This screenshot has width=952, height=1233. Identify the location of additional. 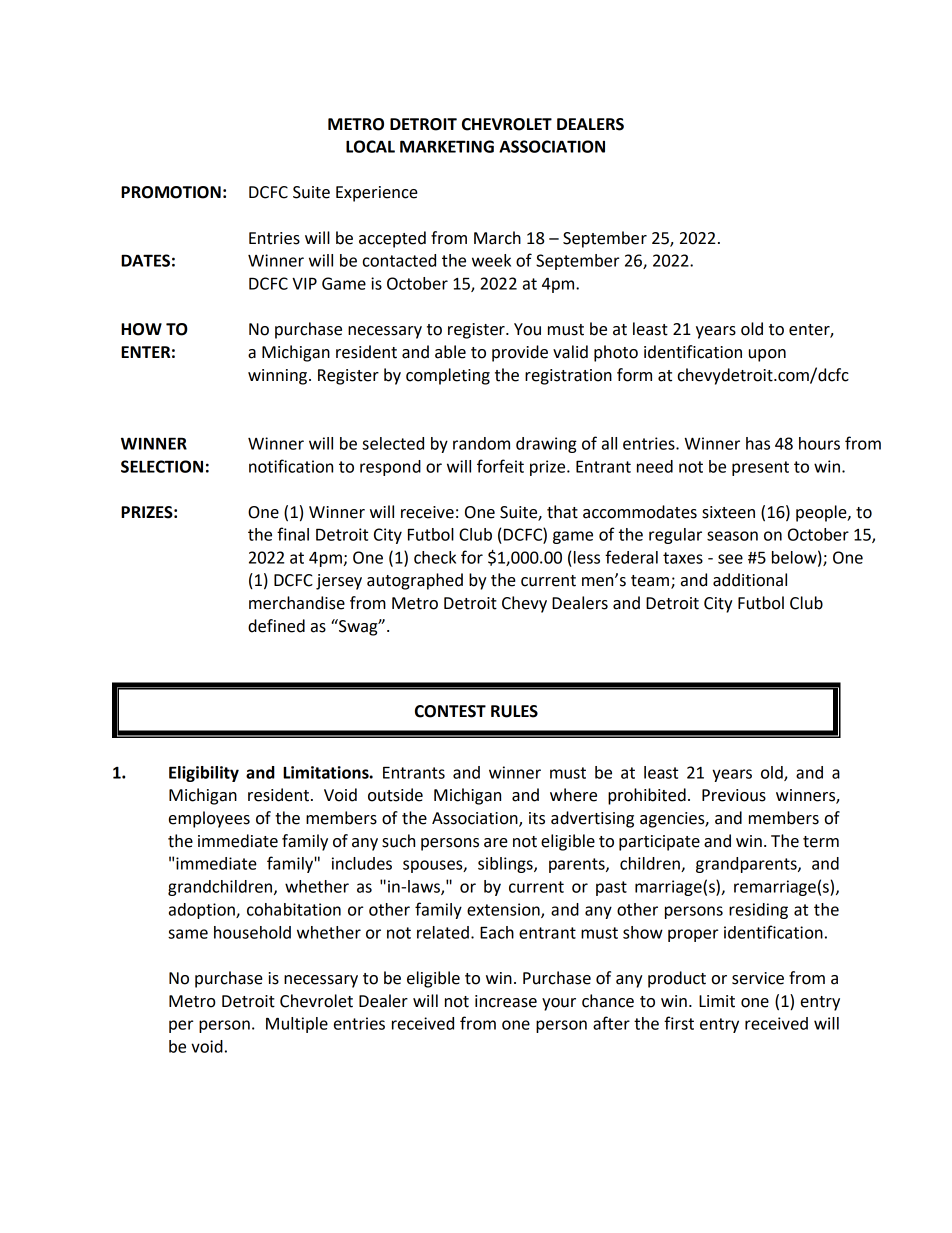
(750, 580).
